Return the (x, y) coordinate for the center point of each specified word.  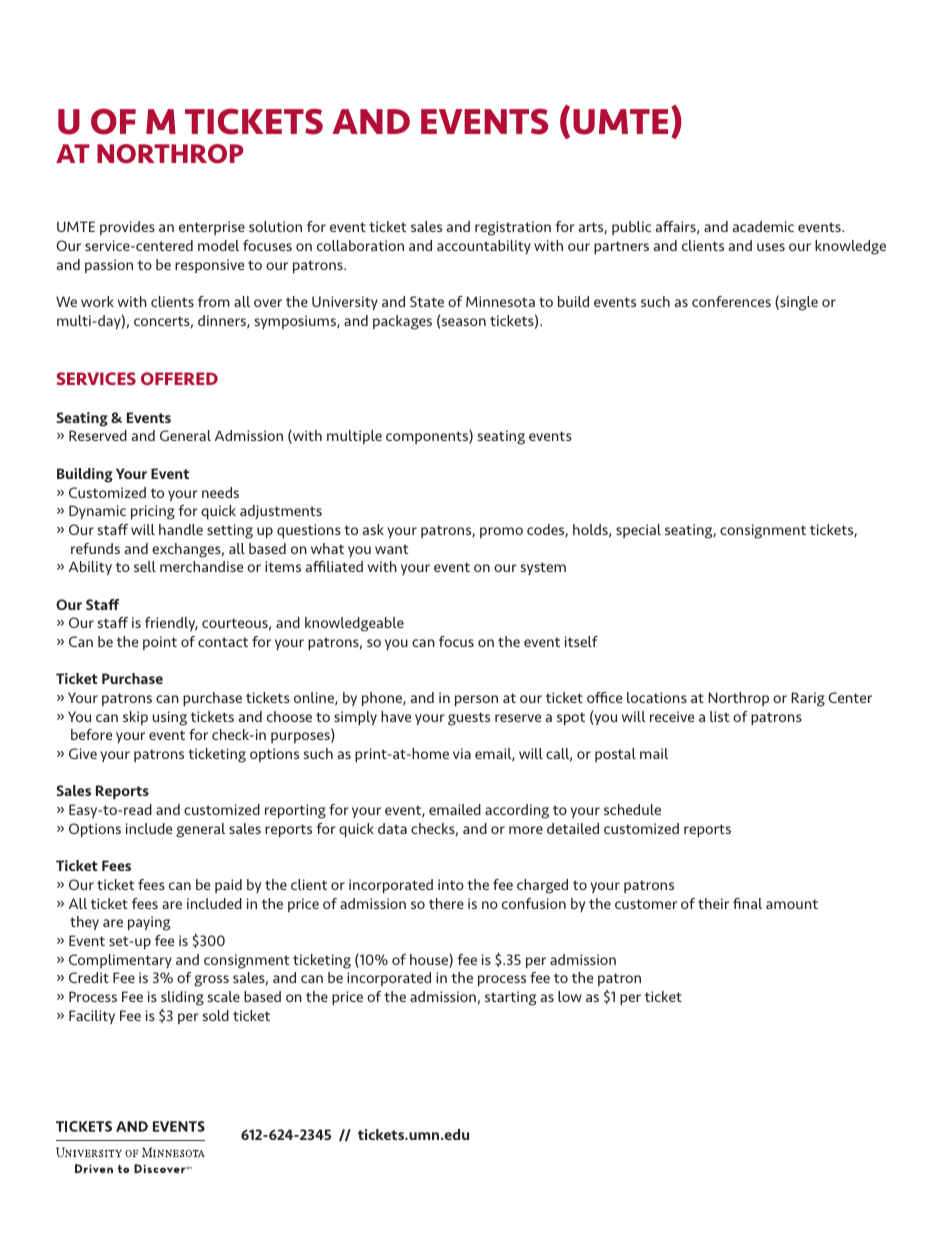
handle (181, 529)
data (392, 828)
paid (228, 886)
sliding (182, 998)
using (169, 718)
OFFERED (179, 378)
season (464, 322)
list (719, 716)
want (391, 549)
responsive (209, 266)
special (638, 531)
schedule (632, 809)
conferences (731, 301)
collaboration (360, 245)
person (476, 700)
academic (763, 226)
